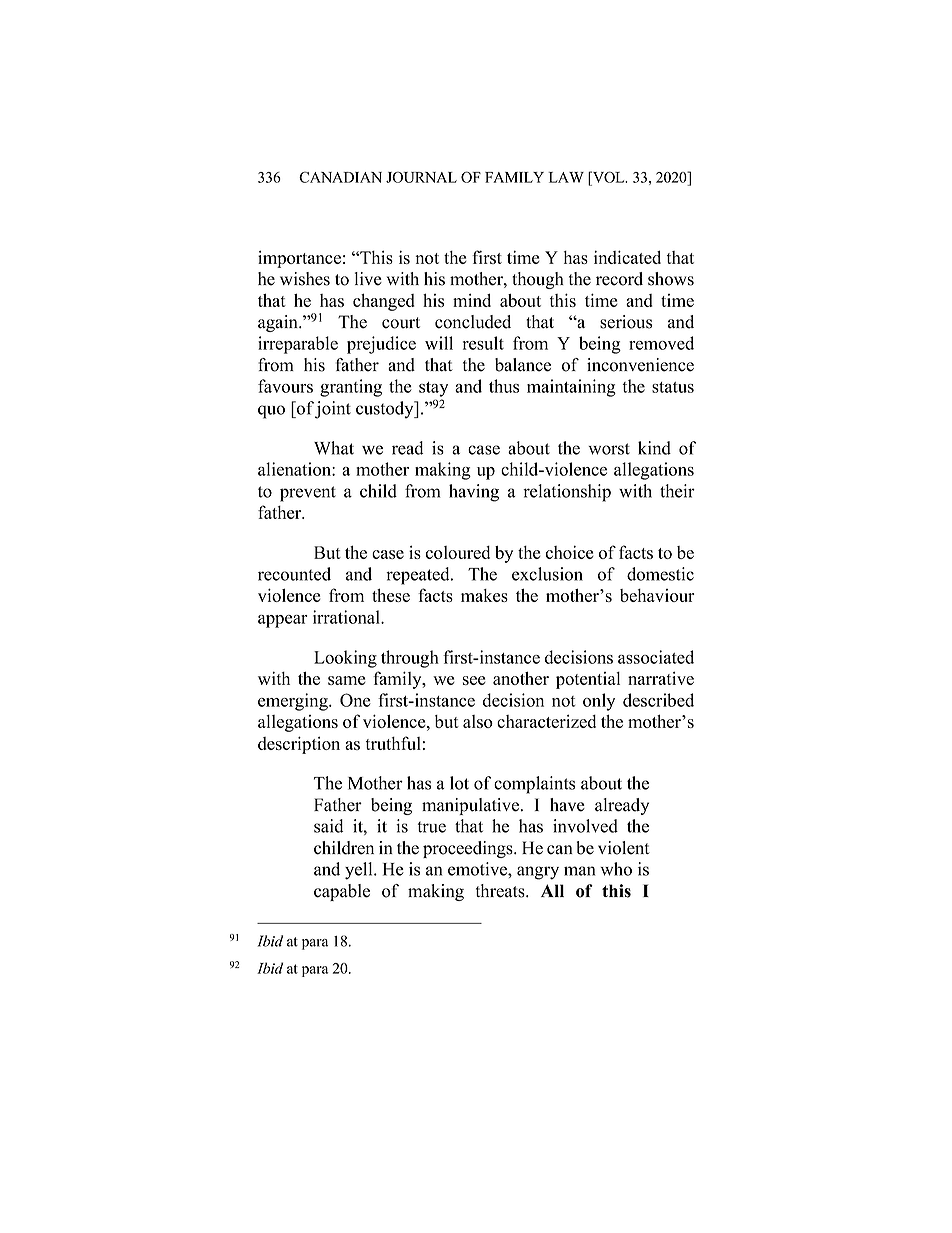 This screenshot has width=952, height=1233. I want to click on prevent, so click(308, 494).
